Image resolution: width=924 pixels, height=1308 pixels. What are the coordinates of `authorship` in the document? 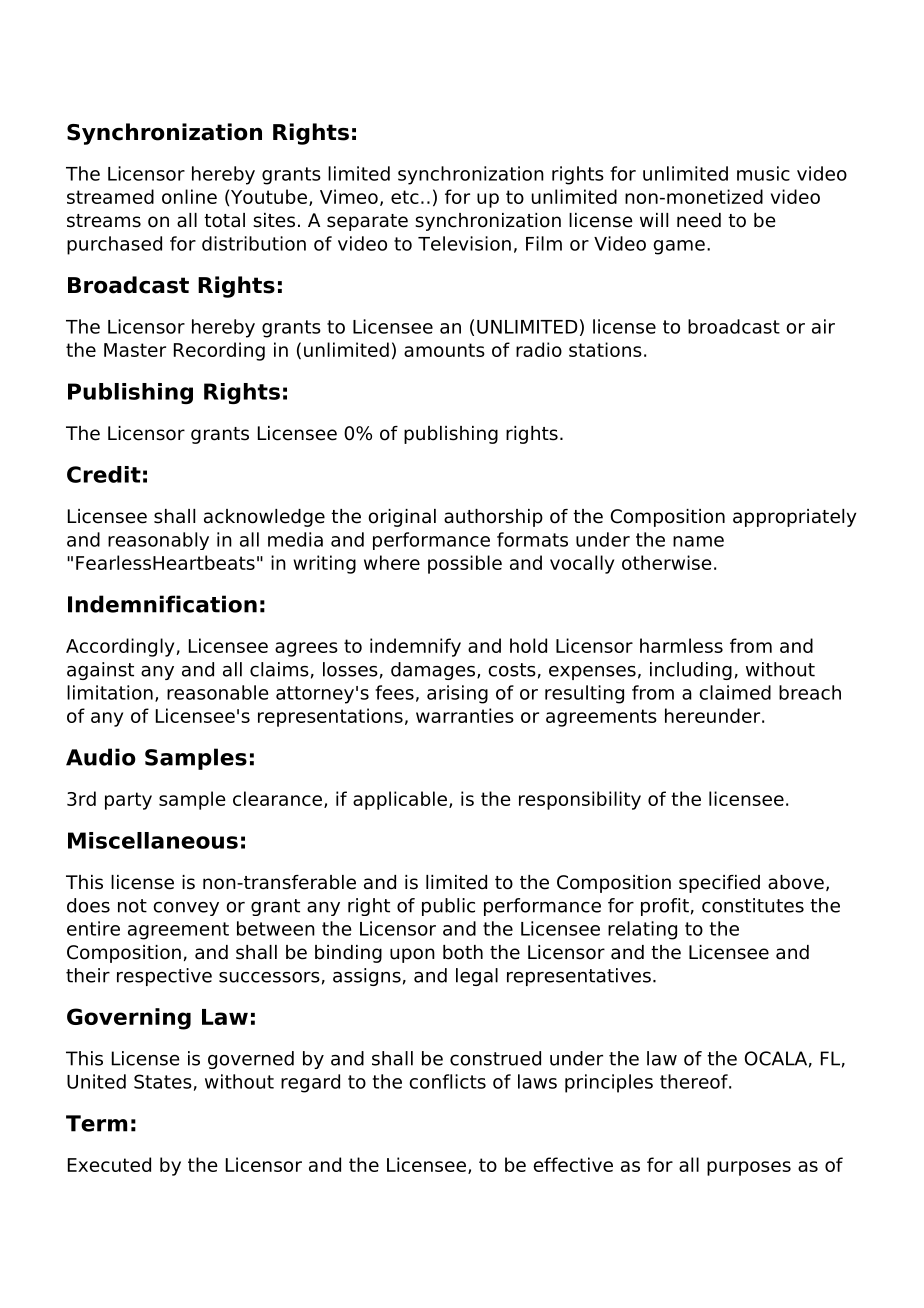 It's located at (493, 518).
